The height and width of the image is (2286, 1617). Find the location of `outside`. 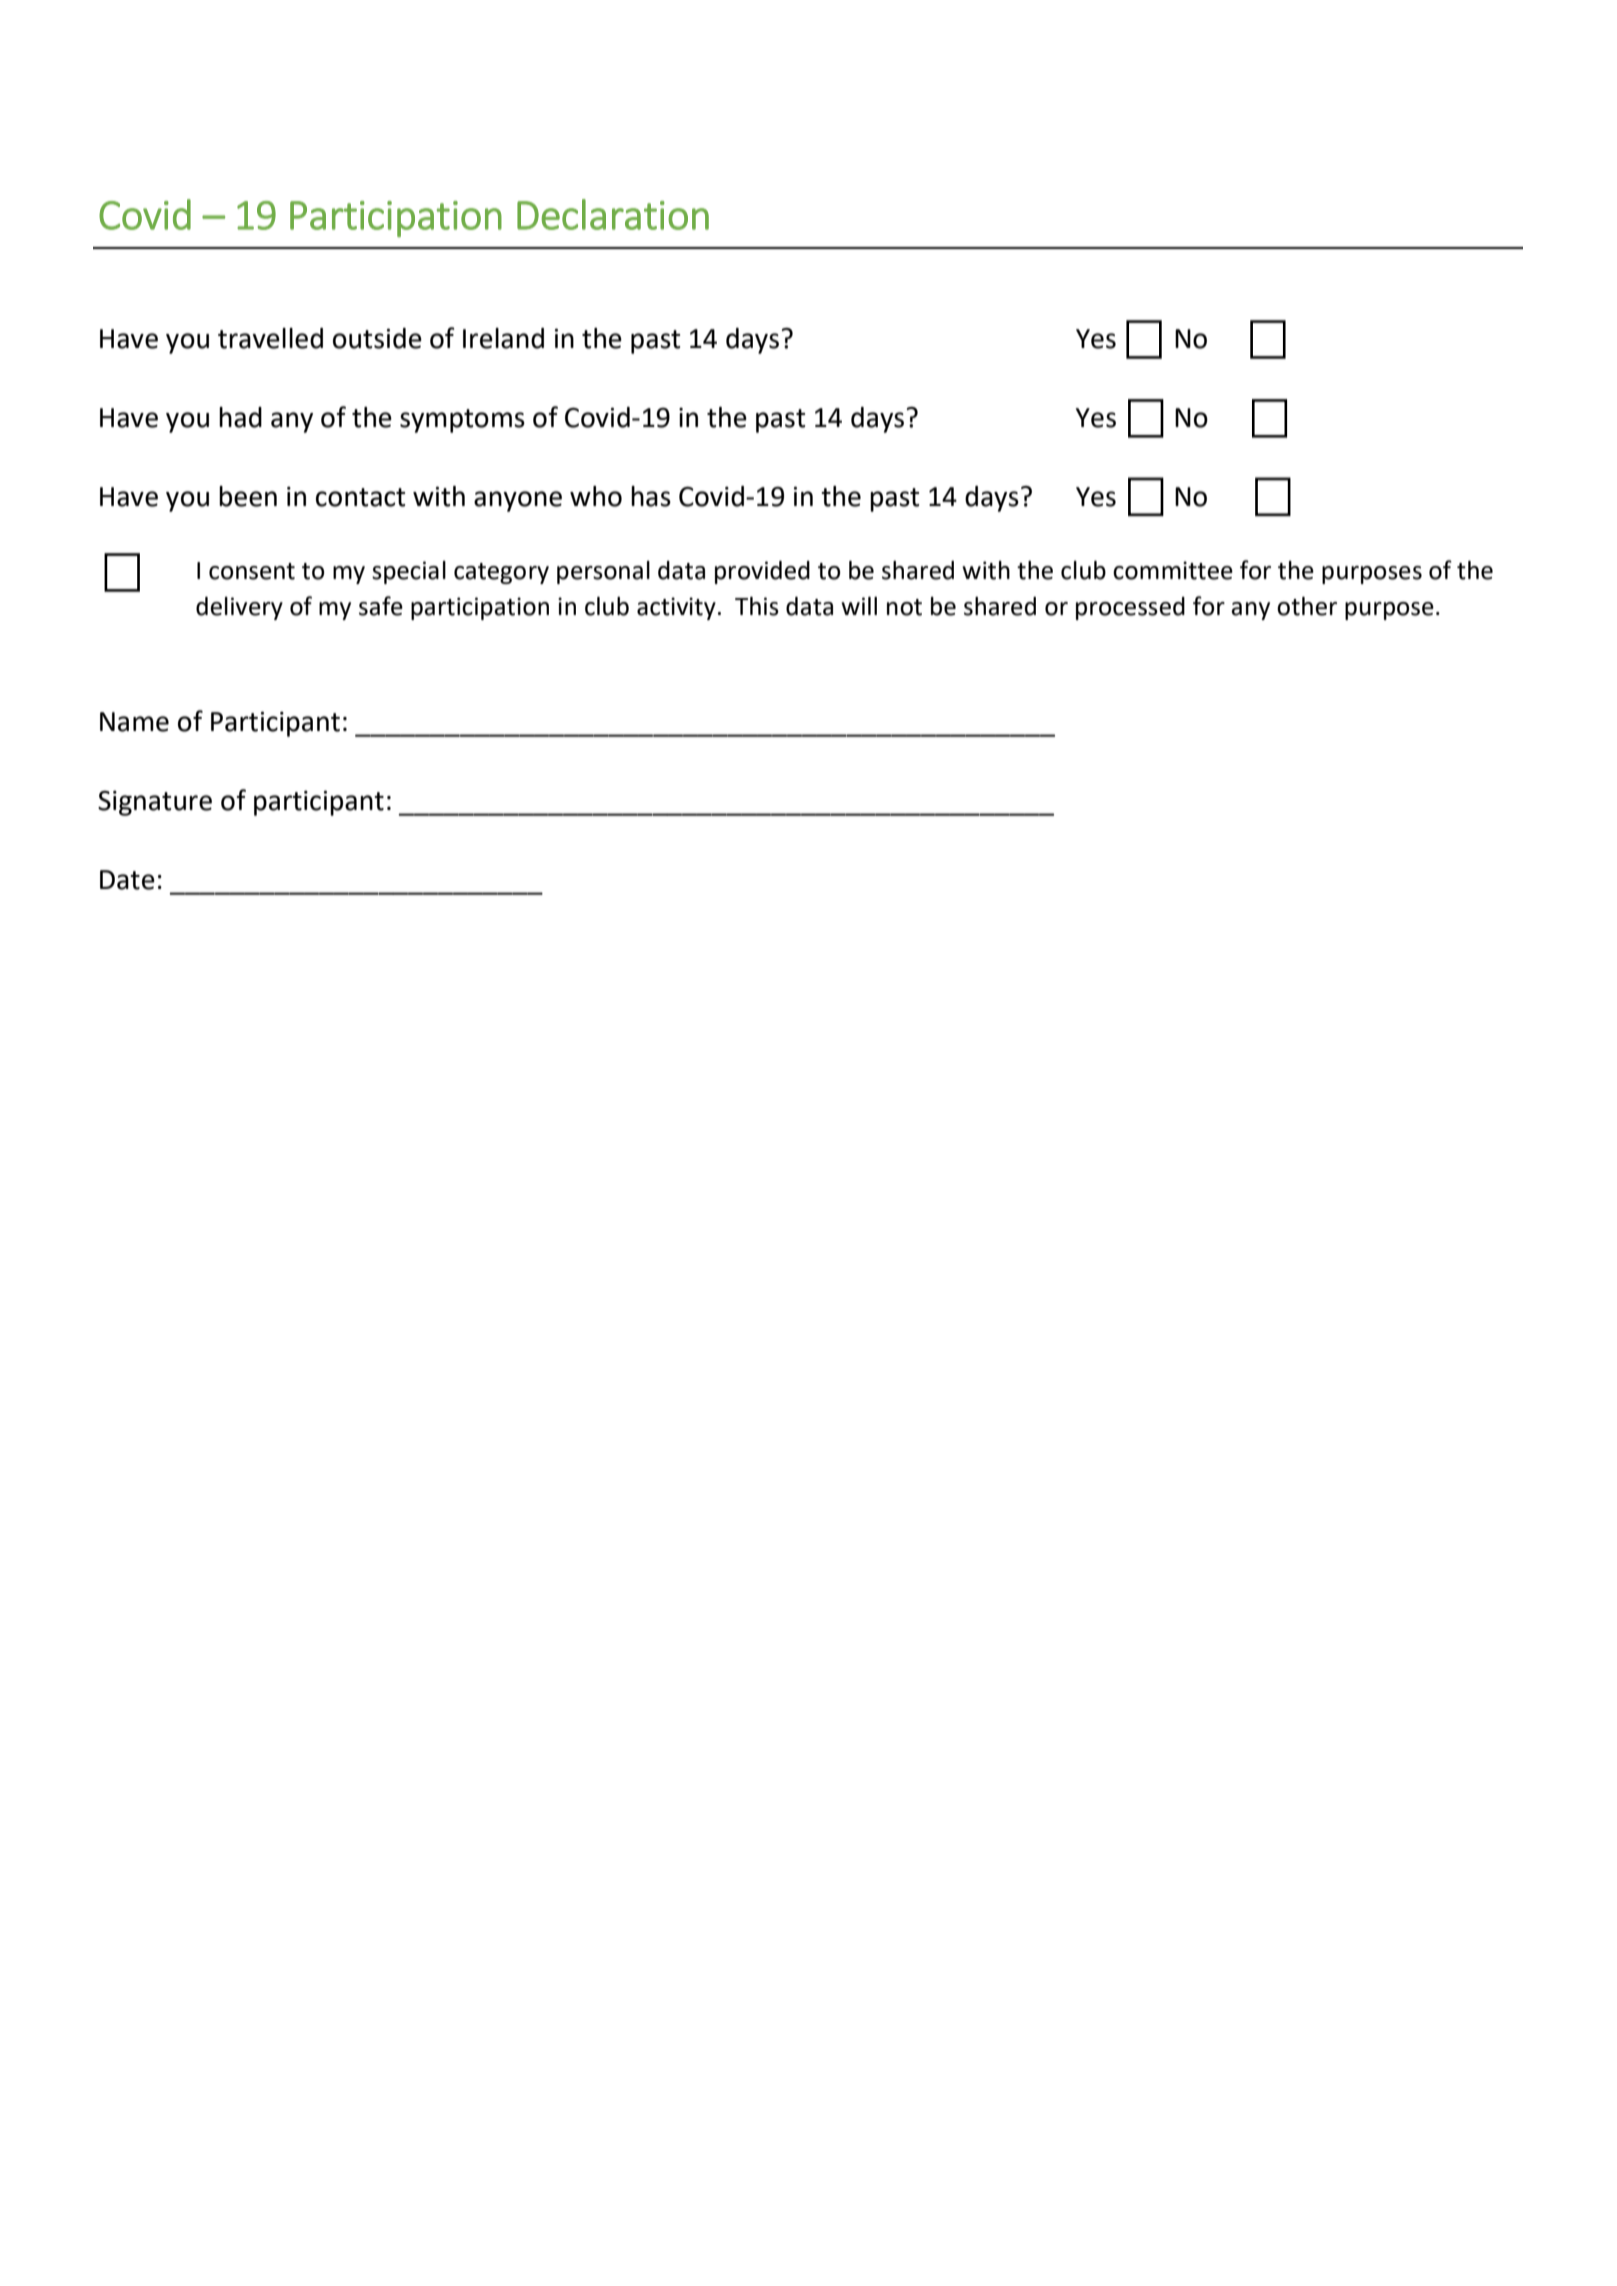

outside is located at coordinates (377, 338).
